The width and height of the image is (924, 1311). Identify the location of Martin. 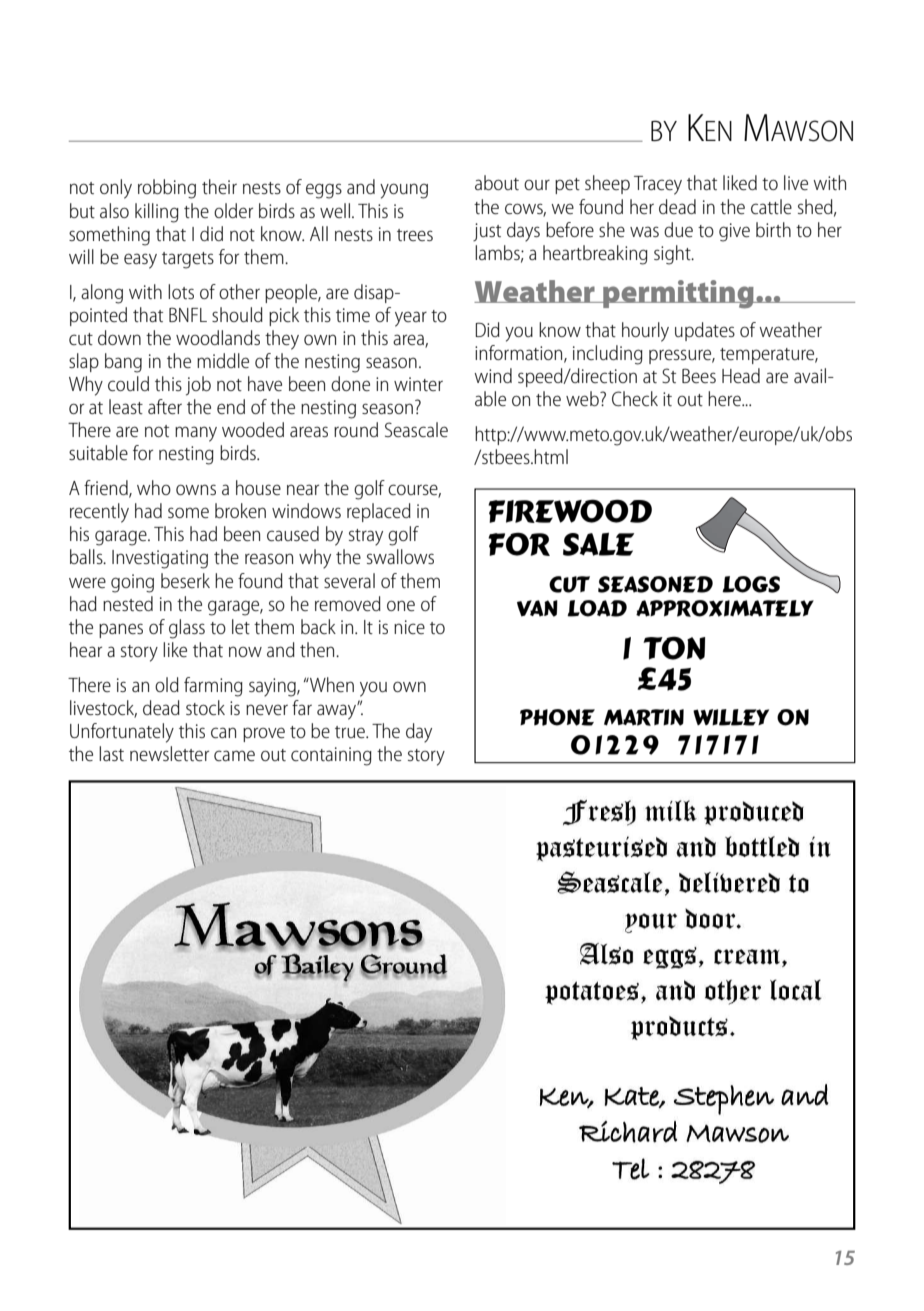
(644, 717).
